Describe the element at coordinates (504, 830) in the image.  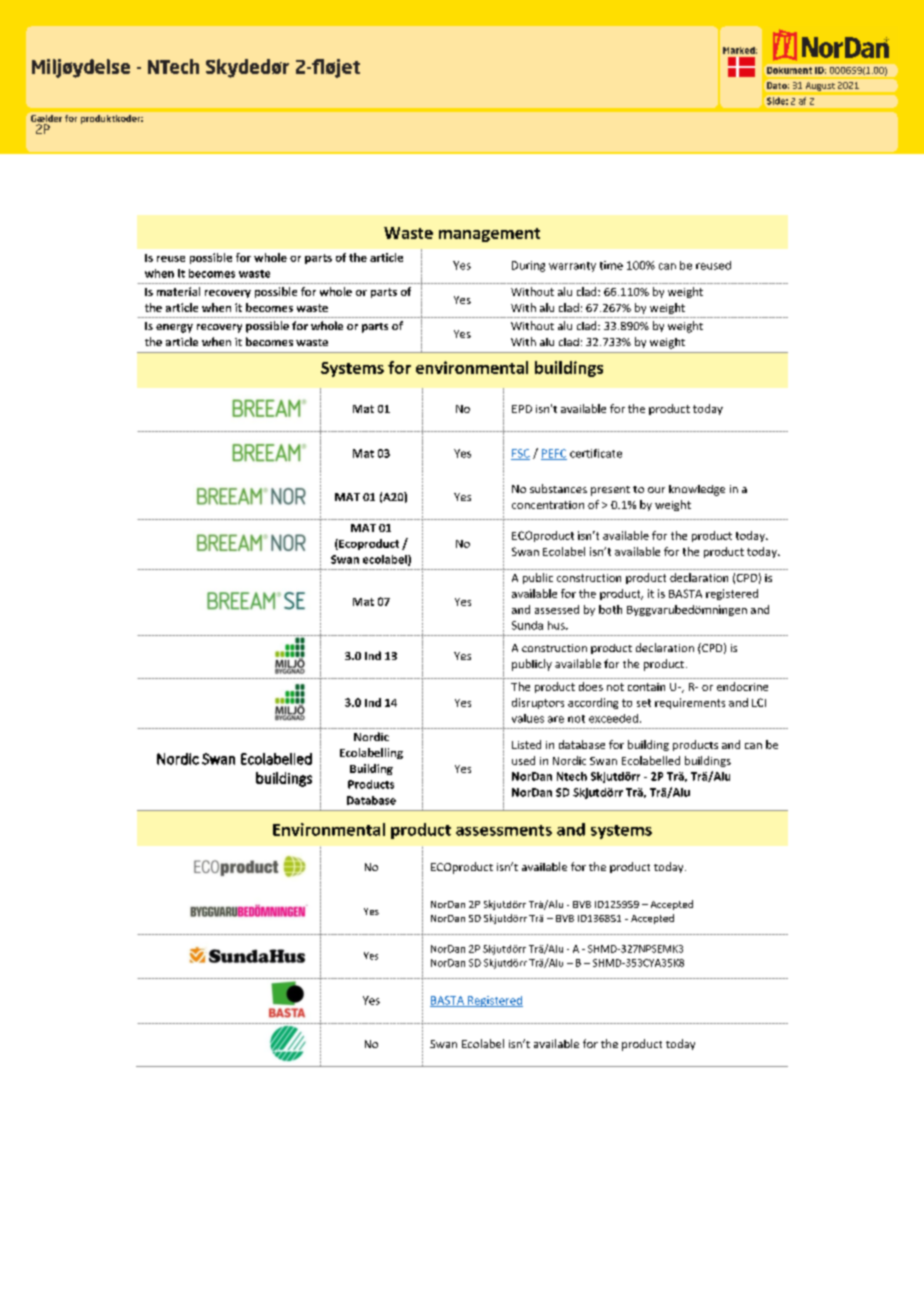
I see `assessments` at that location.
